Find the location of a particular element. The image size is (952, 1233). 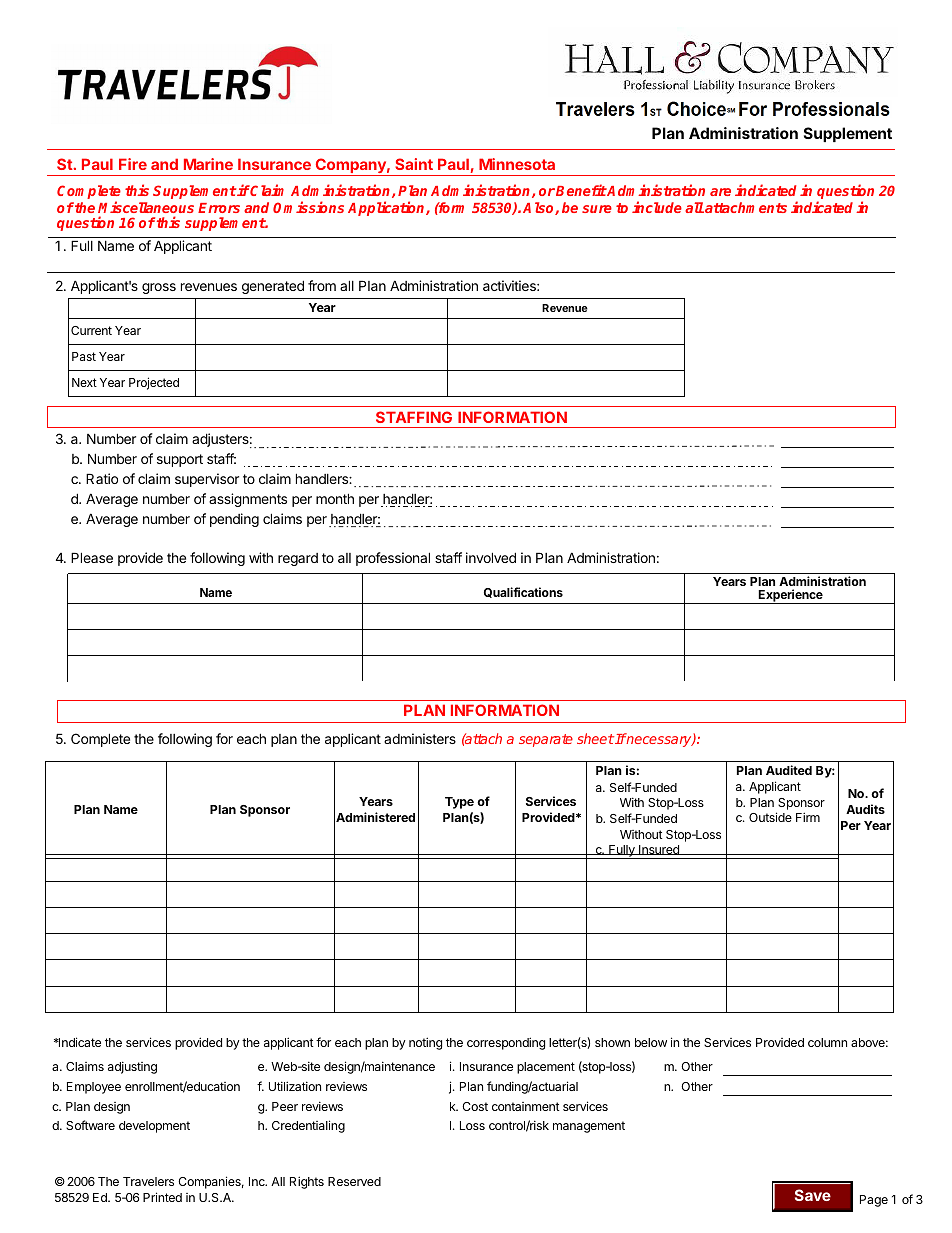

Travelers is located at coordinates (148, 1181).
